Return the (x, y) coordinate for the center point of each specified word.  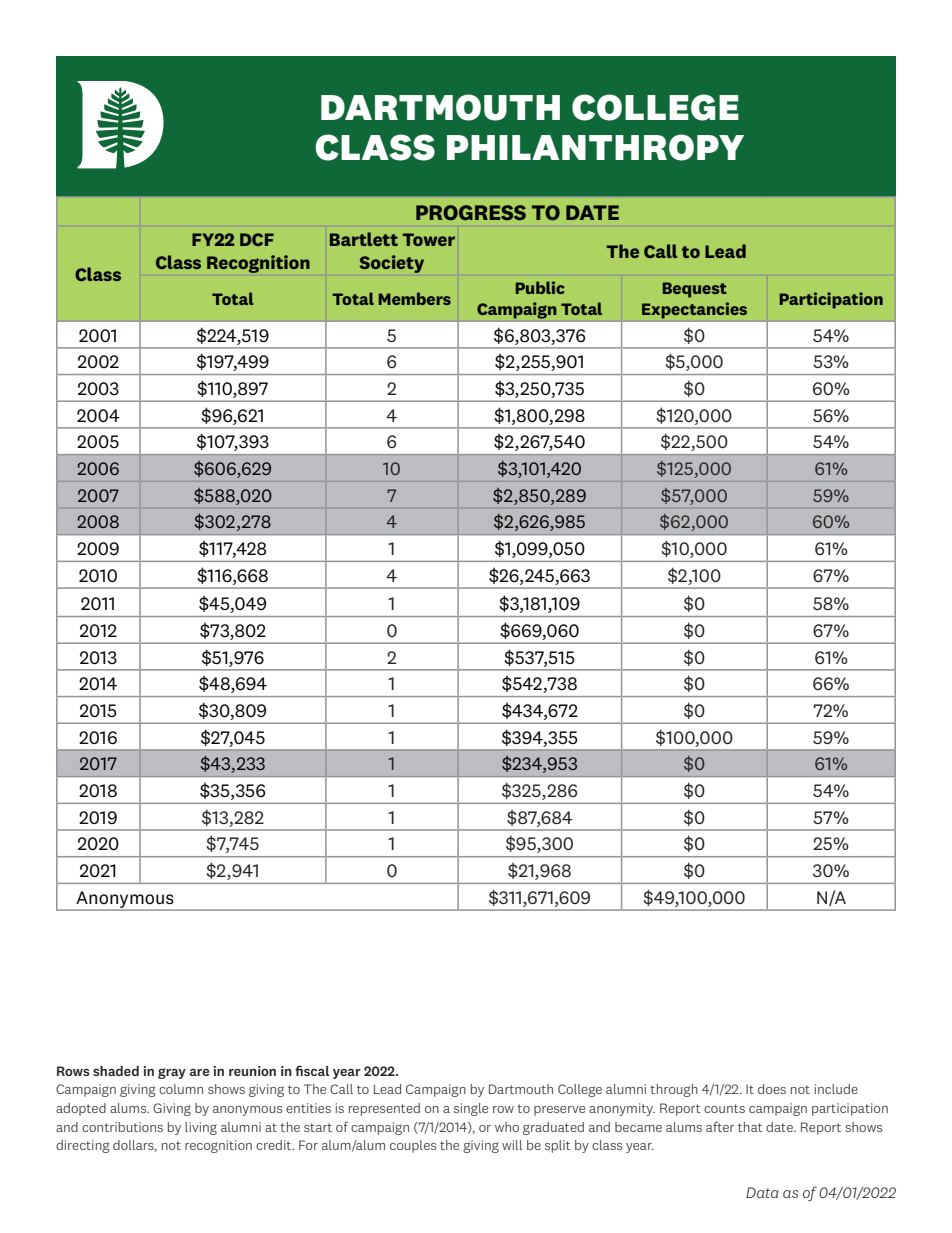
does (772, 1089)
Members (415, 298)
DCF (257, 239)
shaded (116, 1071)
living (201, 1128)
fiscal (312, 1070)
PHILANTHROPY (595, 147)
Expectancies (694, 310)
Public (540, 287)
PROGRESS (471, 212)
